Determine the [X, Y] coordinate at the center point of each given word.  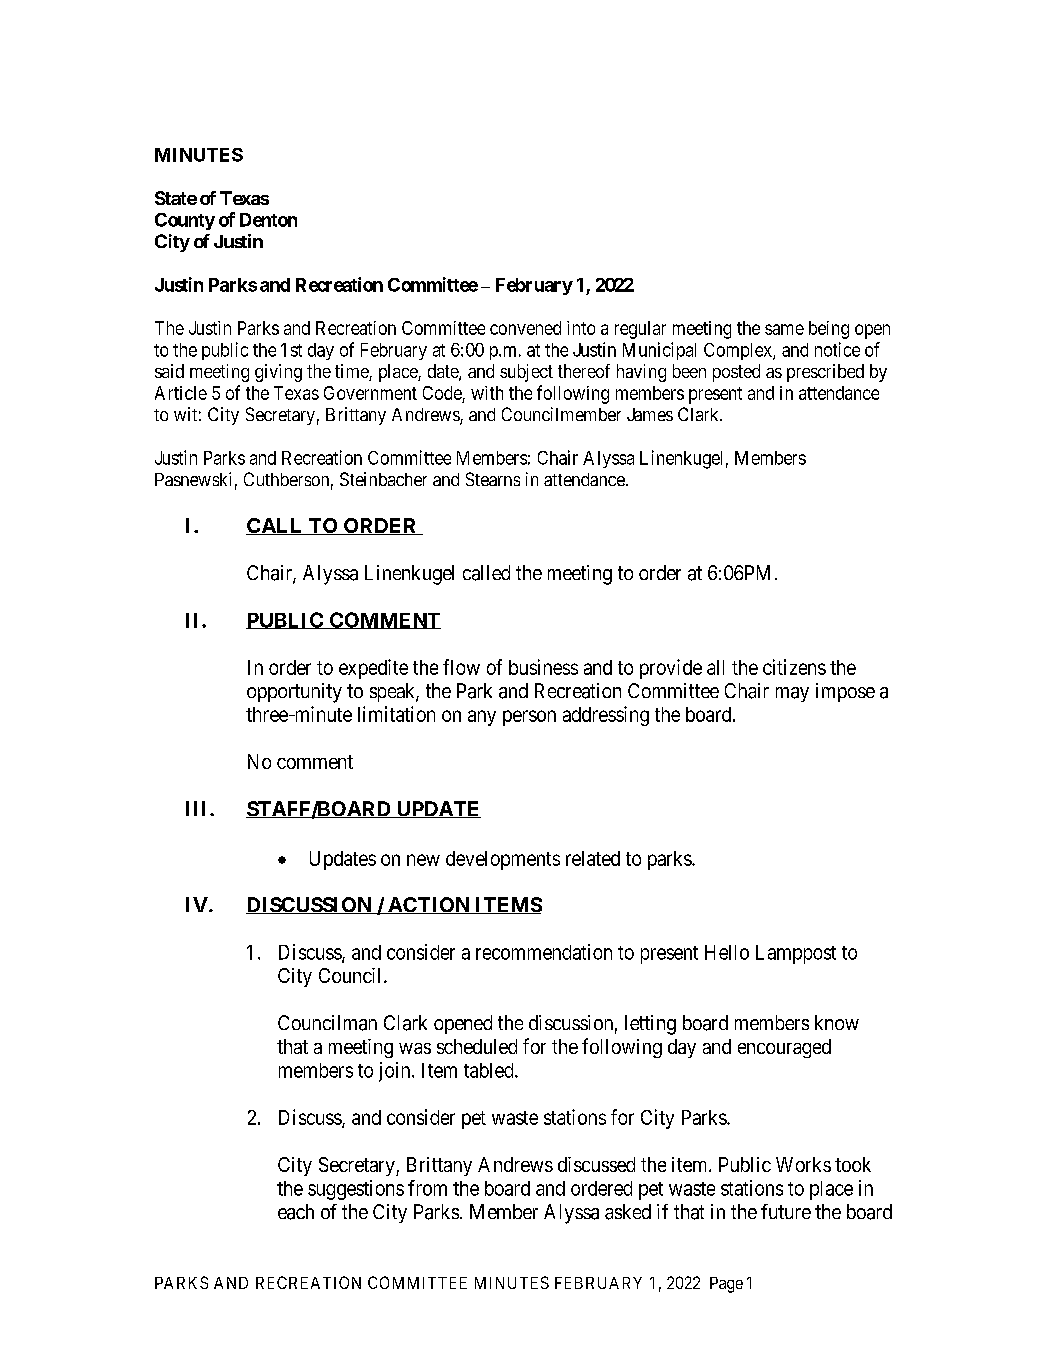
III [198, 808]
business [543, 667]
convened [525, 328]
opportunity [294, 693]
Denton [268, 220]
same [784, 329]
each [296, 1212]
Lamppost [796, 954]
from [427, 1188]
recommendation [544, 952]
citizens [794, 667]
